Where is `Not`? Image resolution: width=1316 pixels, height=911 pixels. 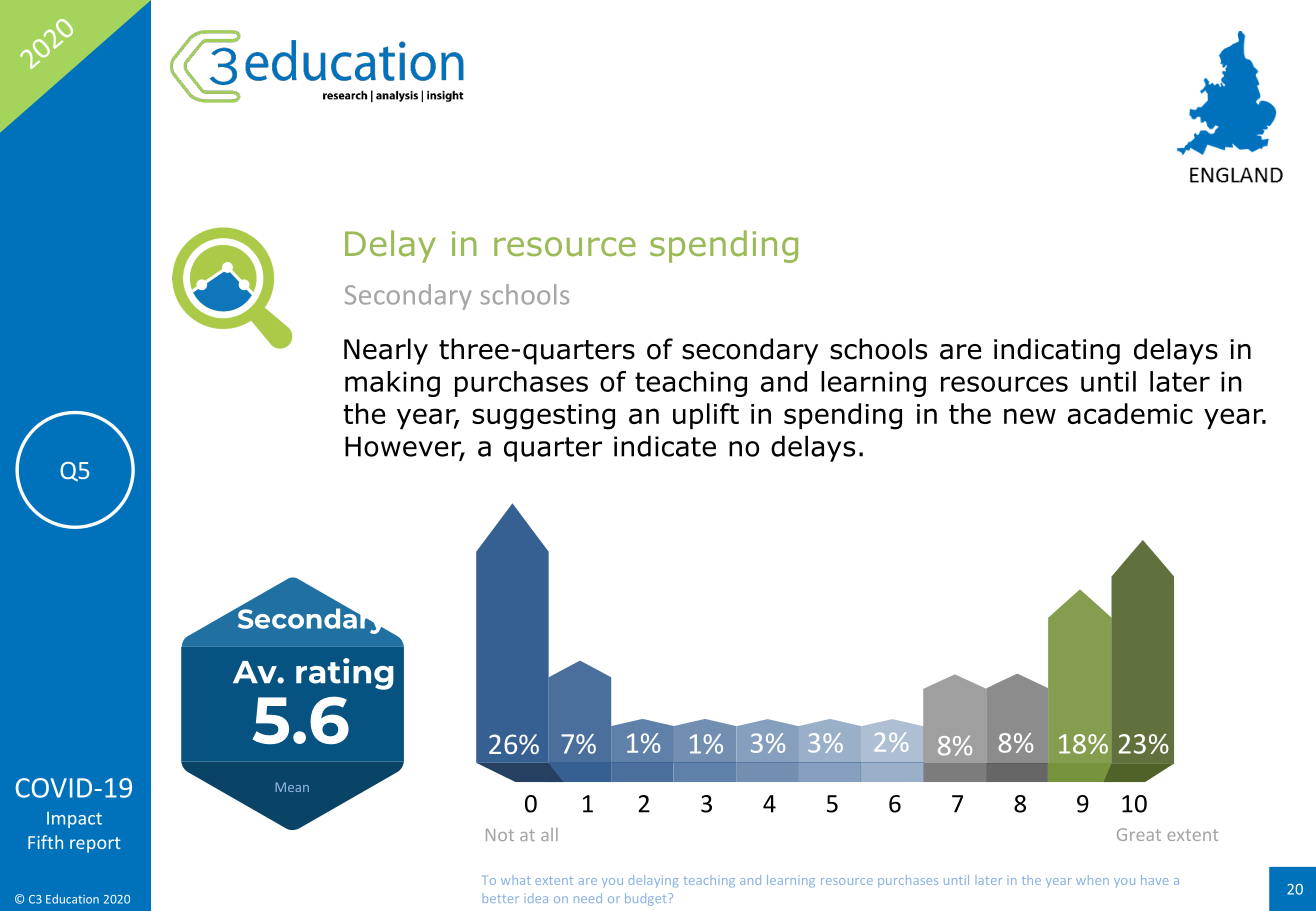
Not is located at coordinates (500, 834).
